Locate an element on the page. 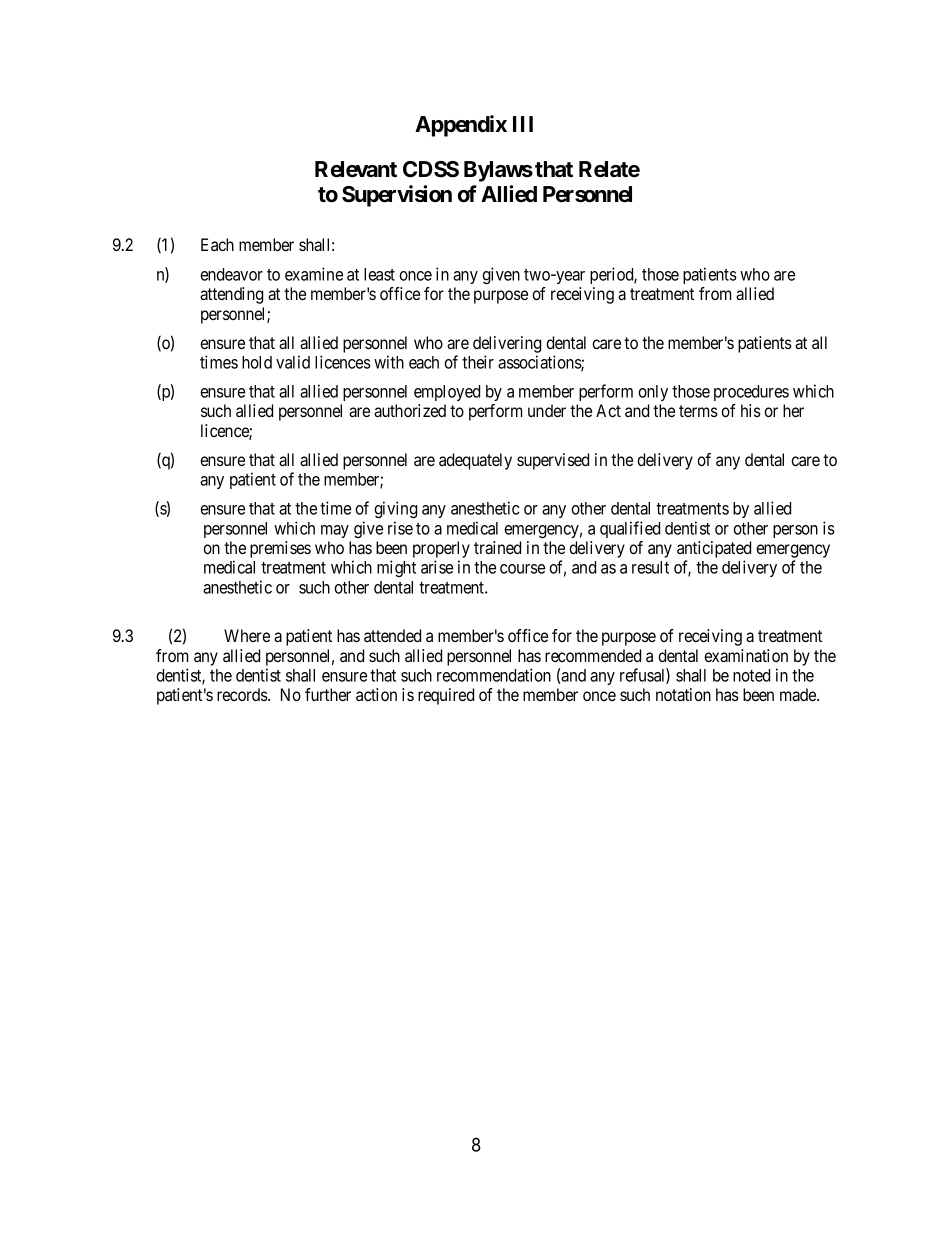 The image size is (952, 1233). anticipated is located at coordinates (714, 551).
